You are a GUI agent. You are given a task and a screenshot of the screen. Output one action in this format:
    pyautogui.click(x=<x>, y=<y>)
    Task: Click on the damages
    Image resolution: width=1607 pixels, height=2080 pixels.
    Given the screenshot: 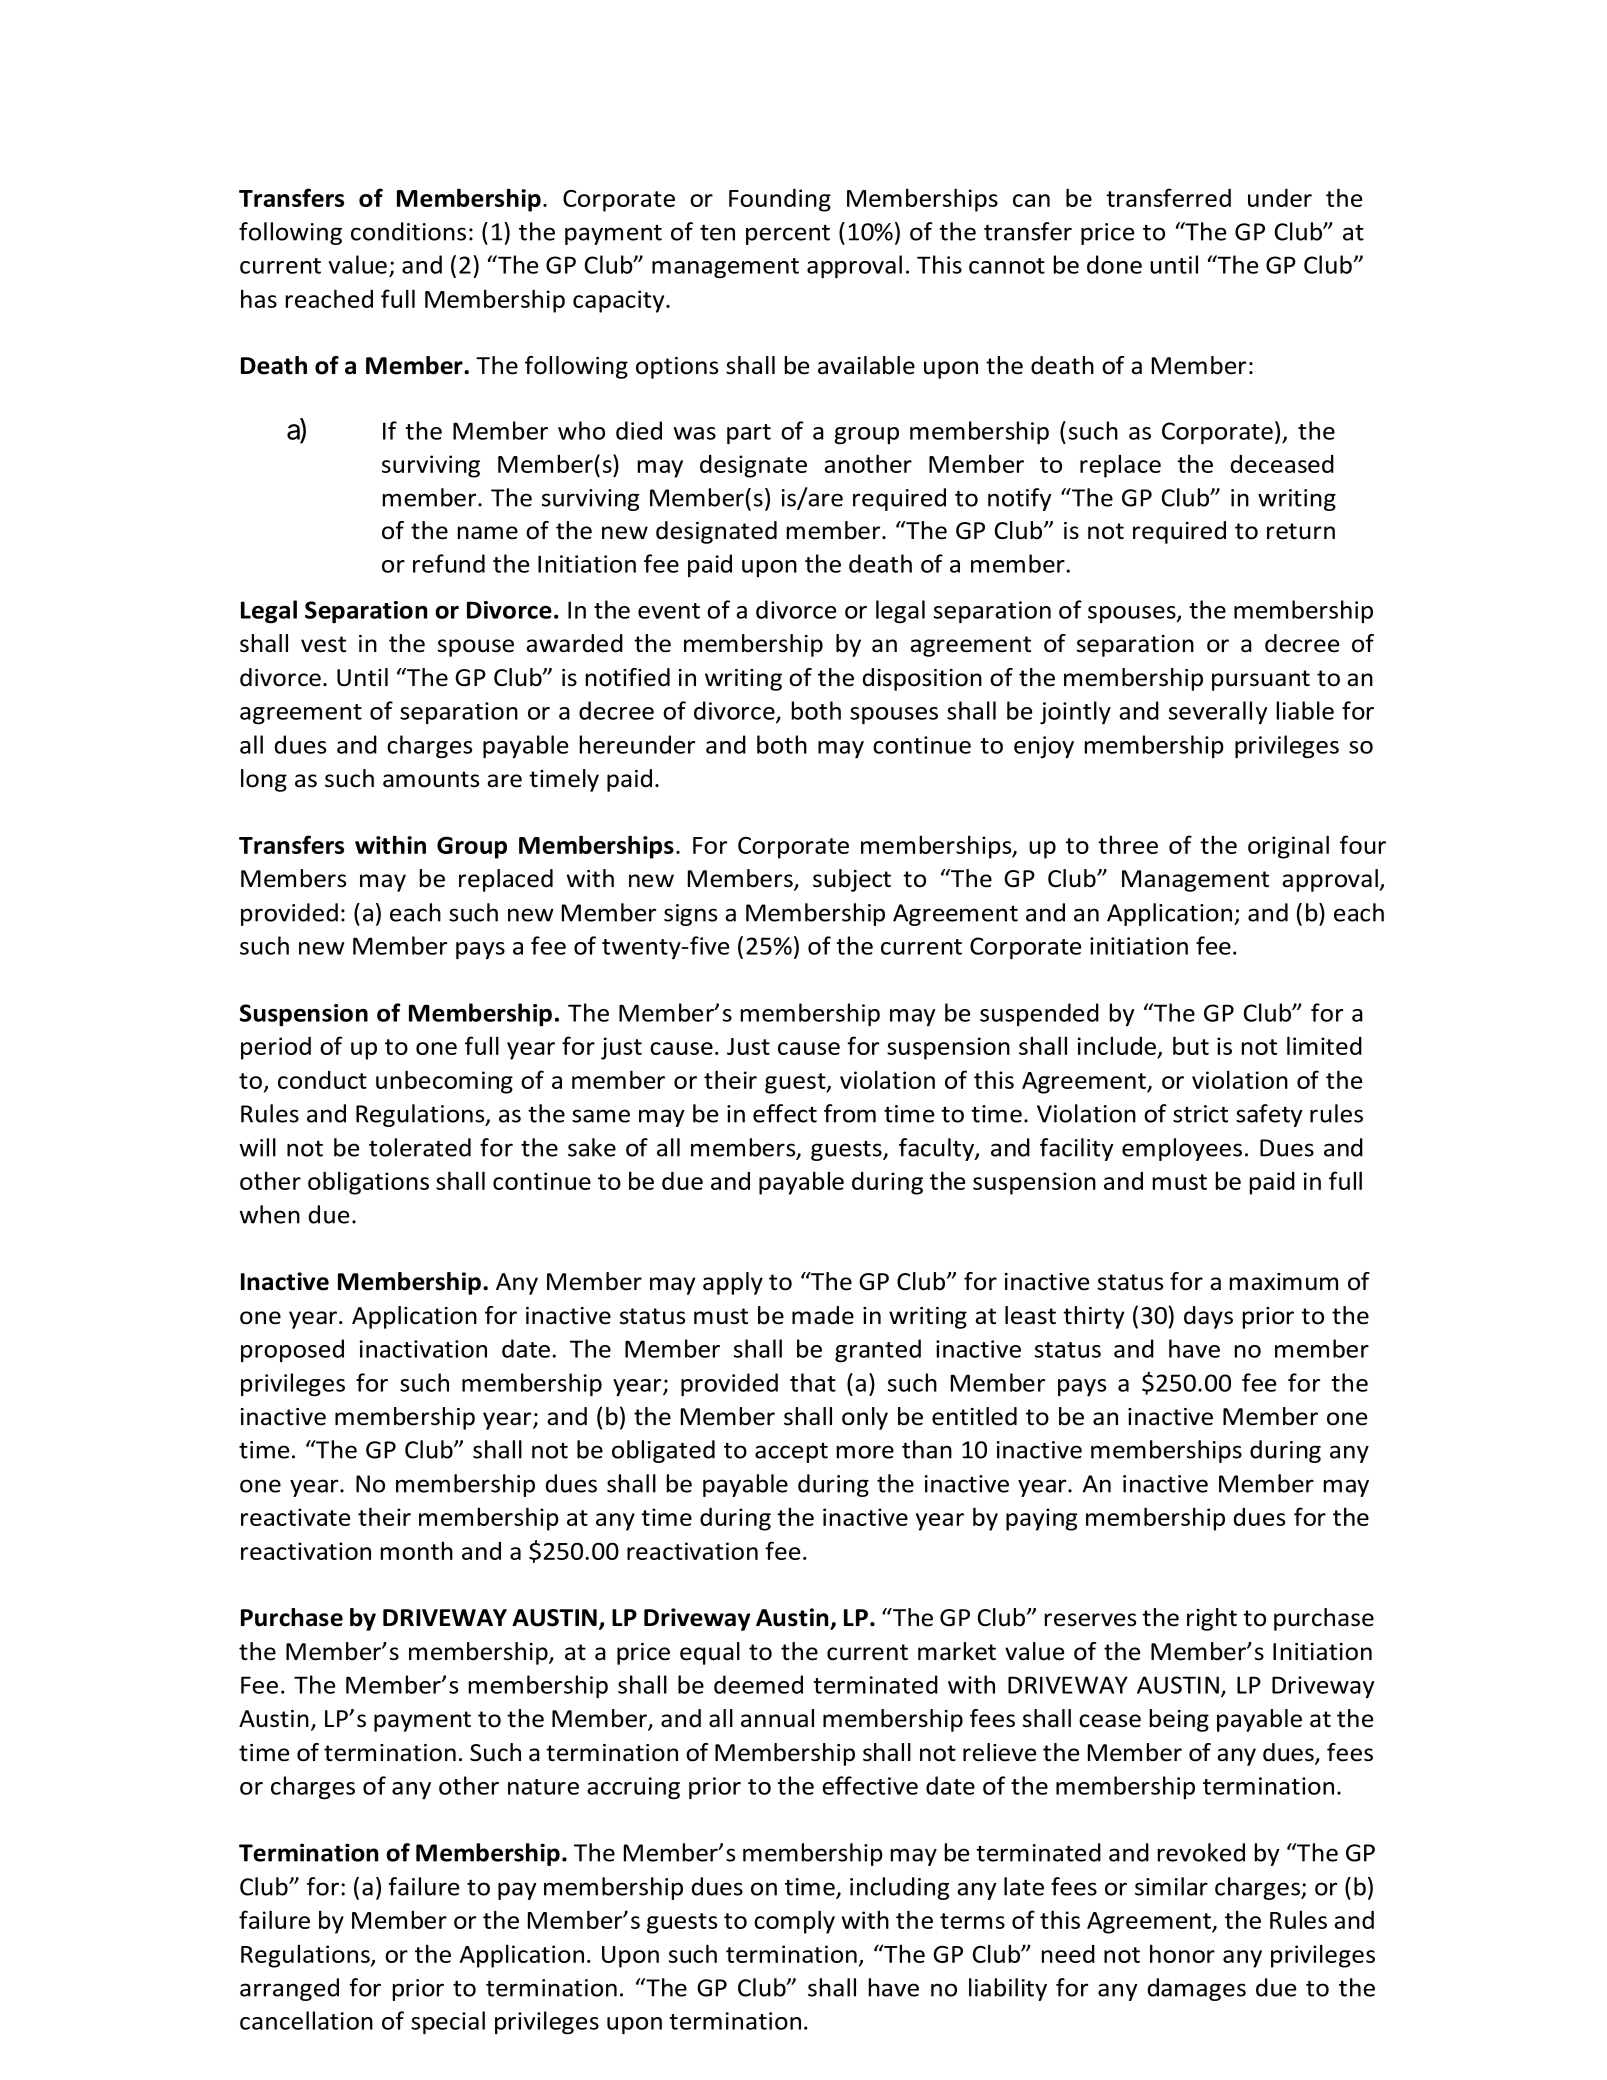 What is the action you would take?
    pyautogui.click(x=1197, y=1989)
